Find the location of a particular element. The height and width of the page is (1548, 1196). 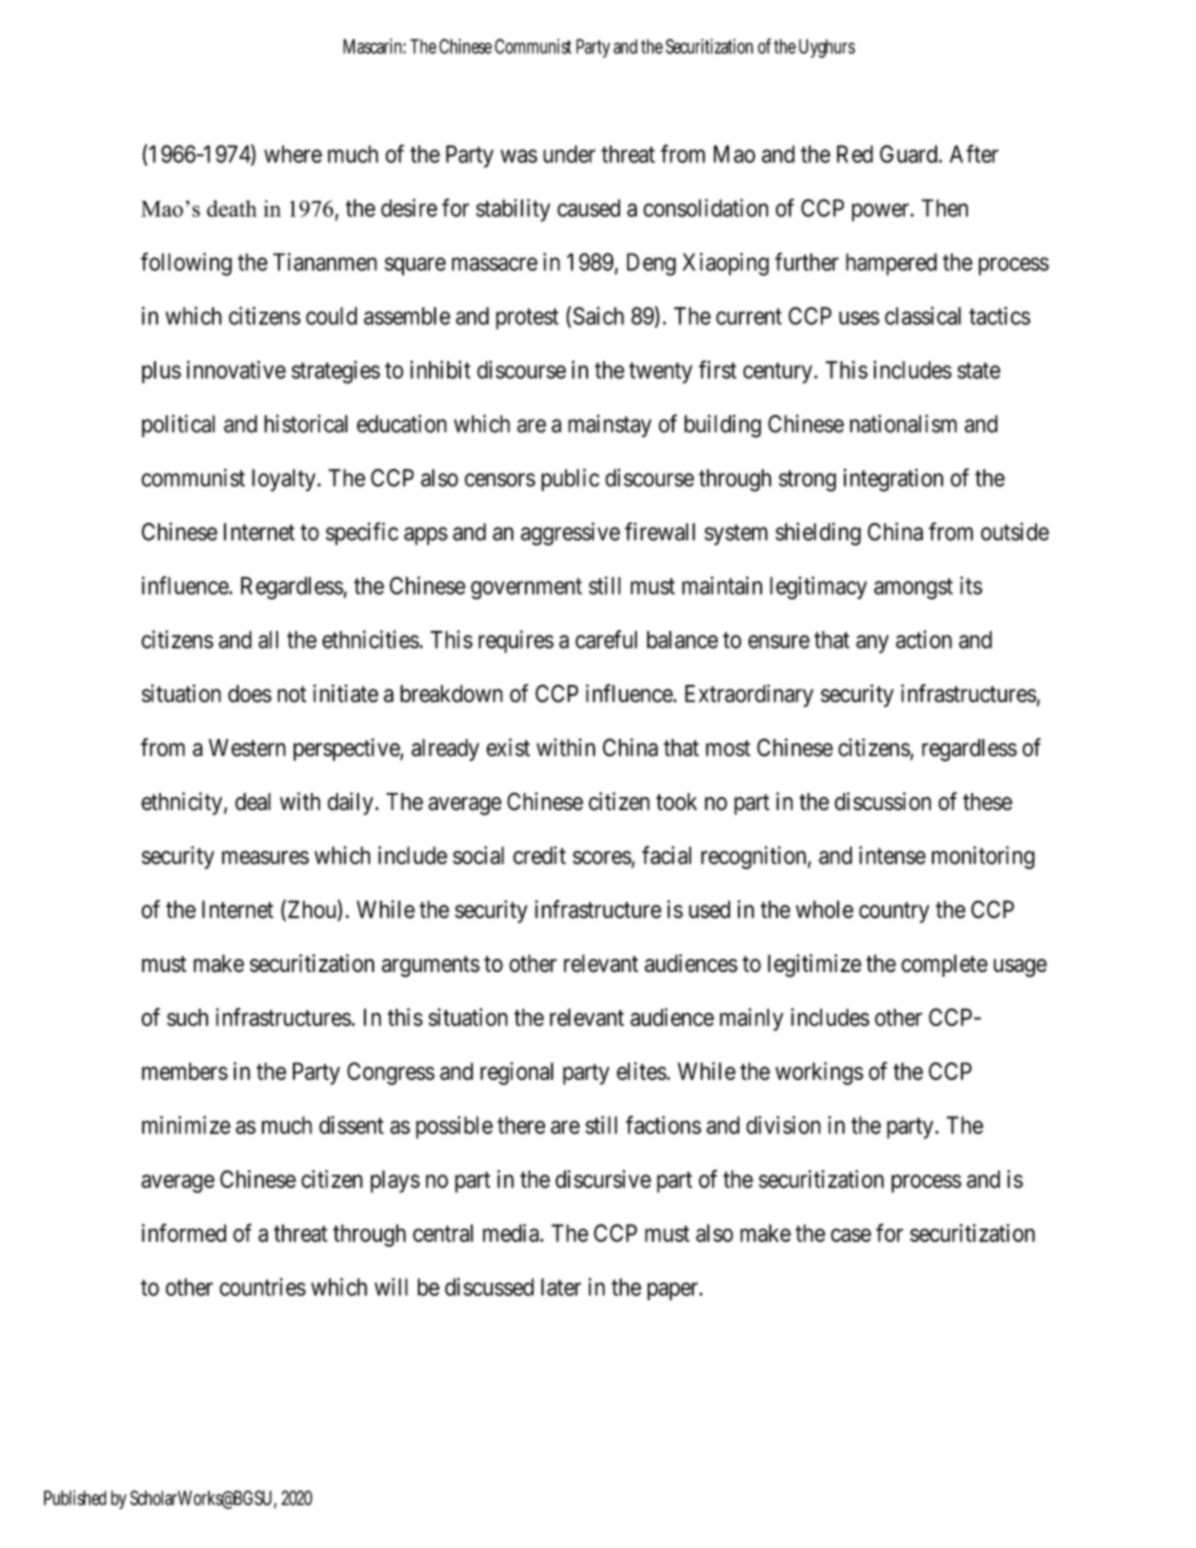

later is located at coordinates (561, 1287).
